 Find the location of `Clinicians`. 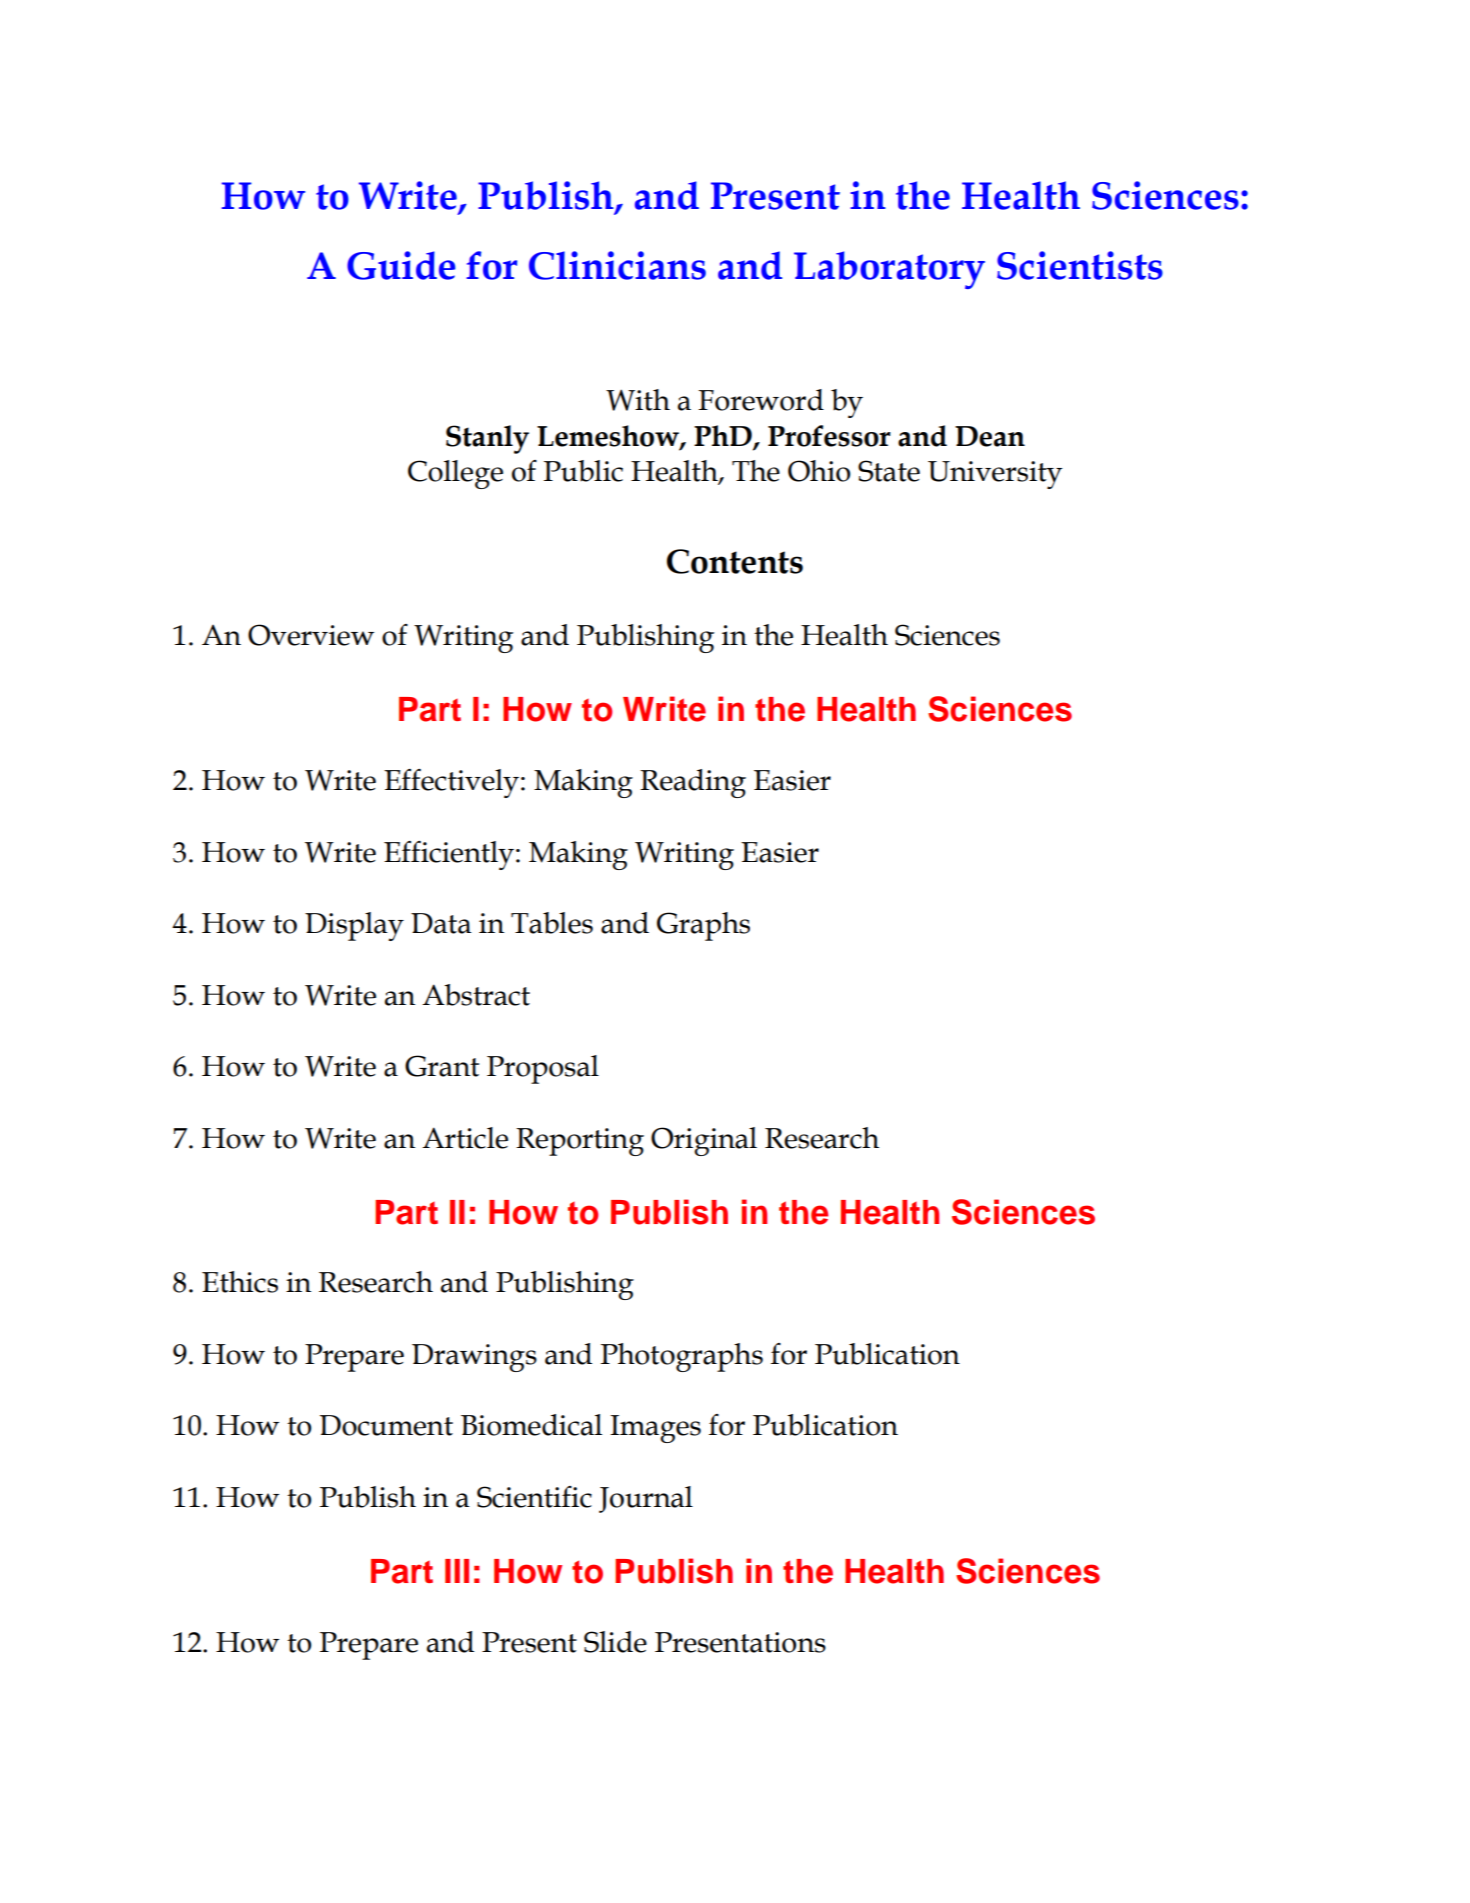

Clinicians is located at coordinates (617, 265).
